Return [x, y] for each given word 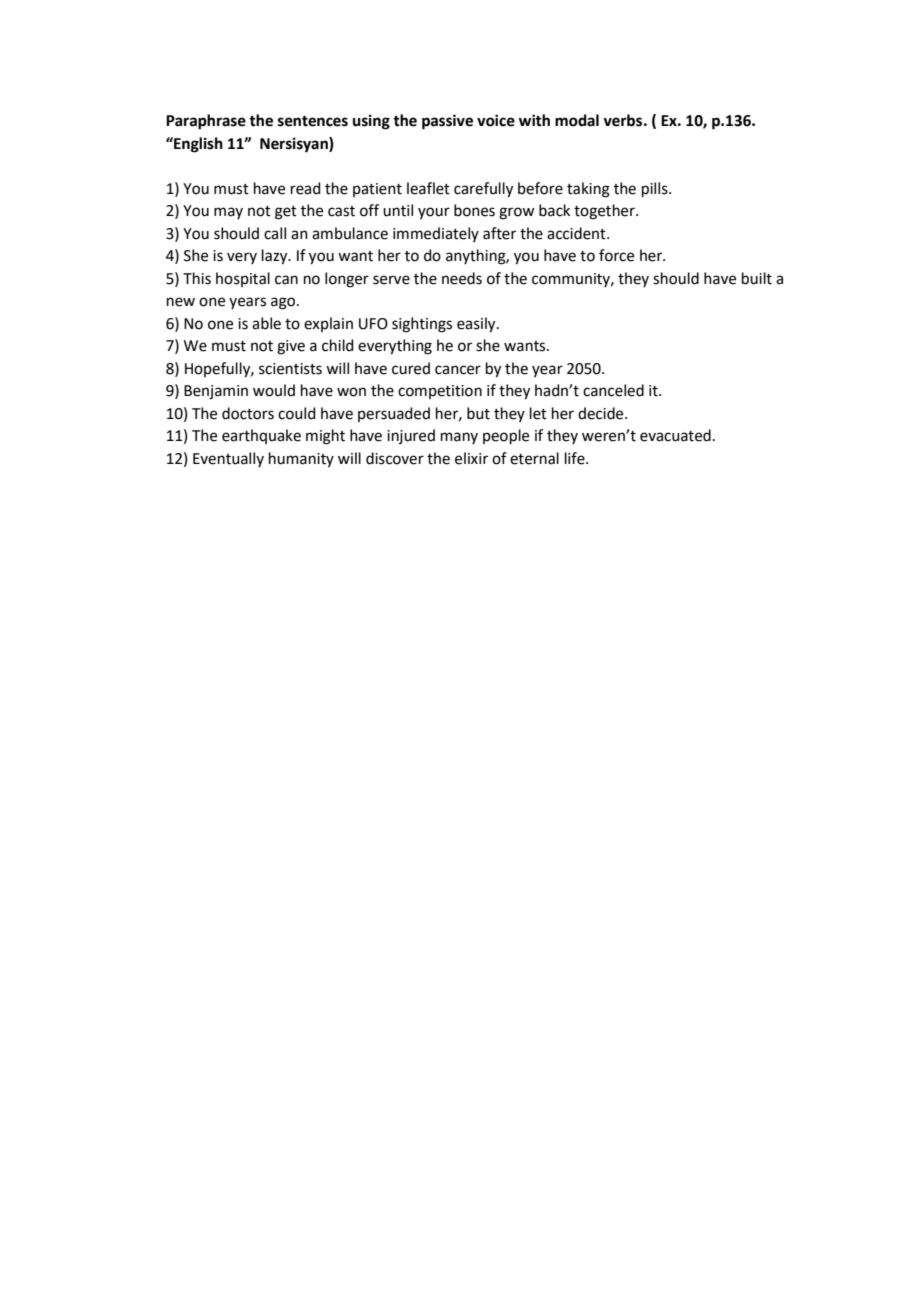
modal [577, 120]
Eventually [228, 459]
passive [447, 122]
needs [462, 278]
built [757, 278]
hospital [243, 279]
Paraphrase [206, 122]
